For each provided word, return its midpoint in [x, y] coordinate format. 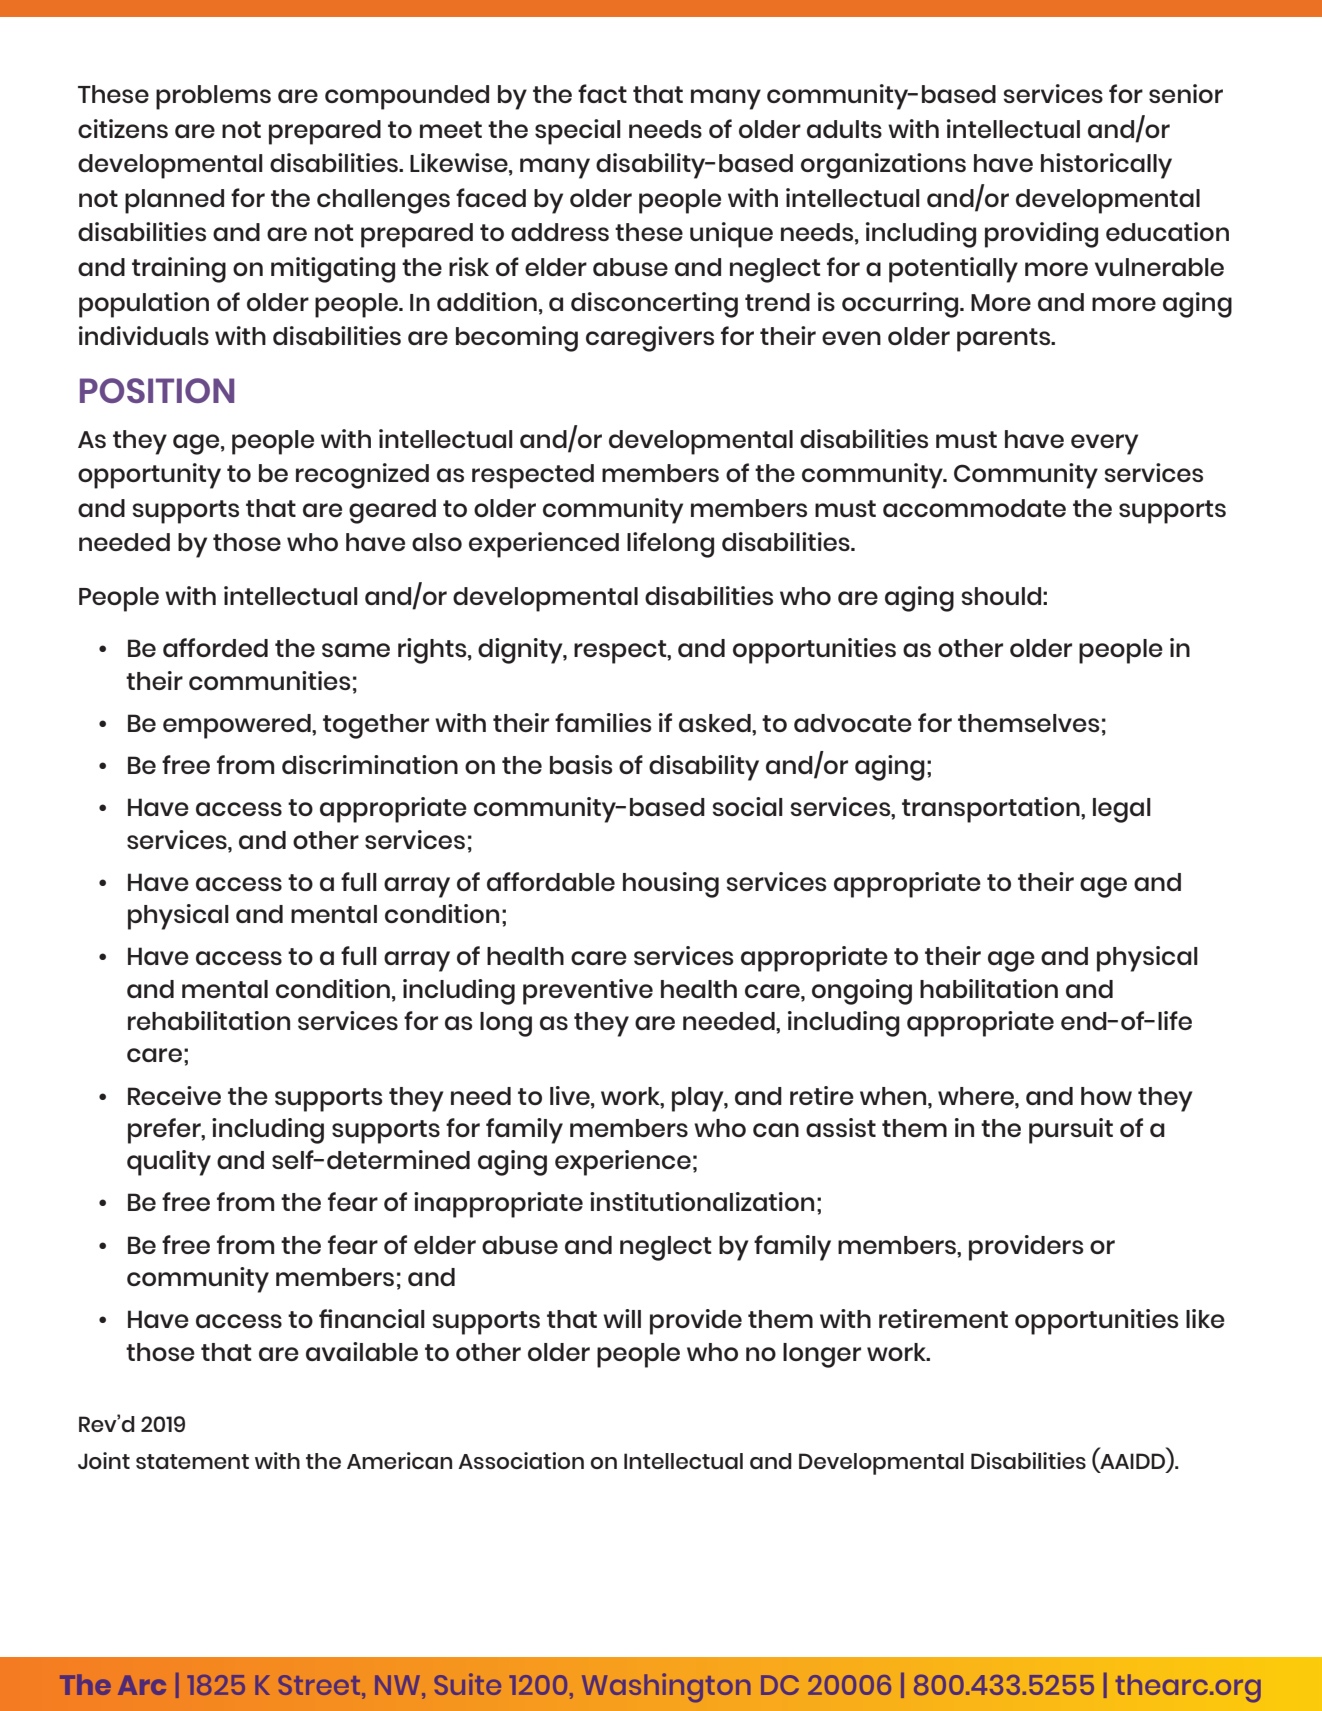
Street [321, 1685]
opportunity [149, 476]
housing [671, 885]
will [622, 1318]
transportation [992, 810]
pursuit [1071, 1131]
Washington [666, 1687]
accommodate [974, 508]
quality [169, 1163]
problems [213, 97]
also [437, 542]
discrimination [370, 764]
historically [1106, 166]
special [578, 132]
